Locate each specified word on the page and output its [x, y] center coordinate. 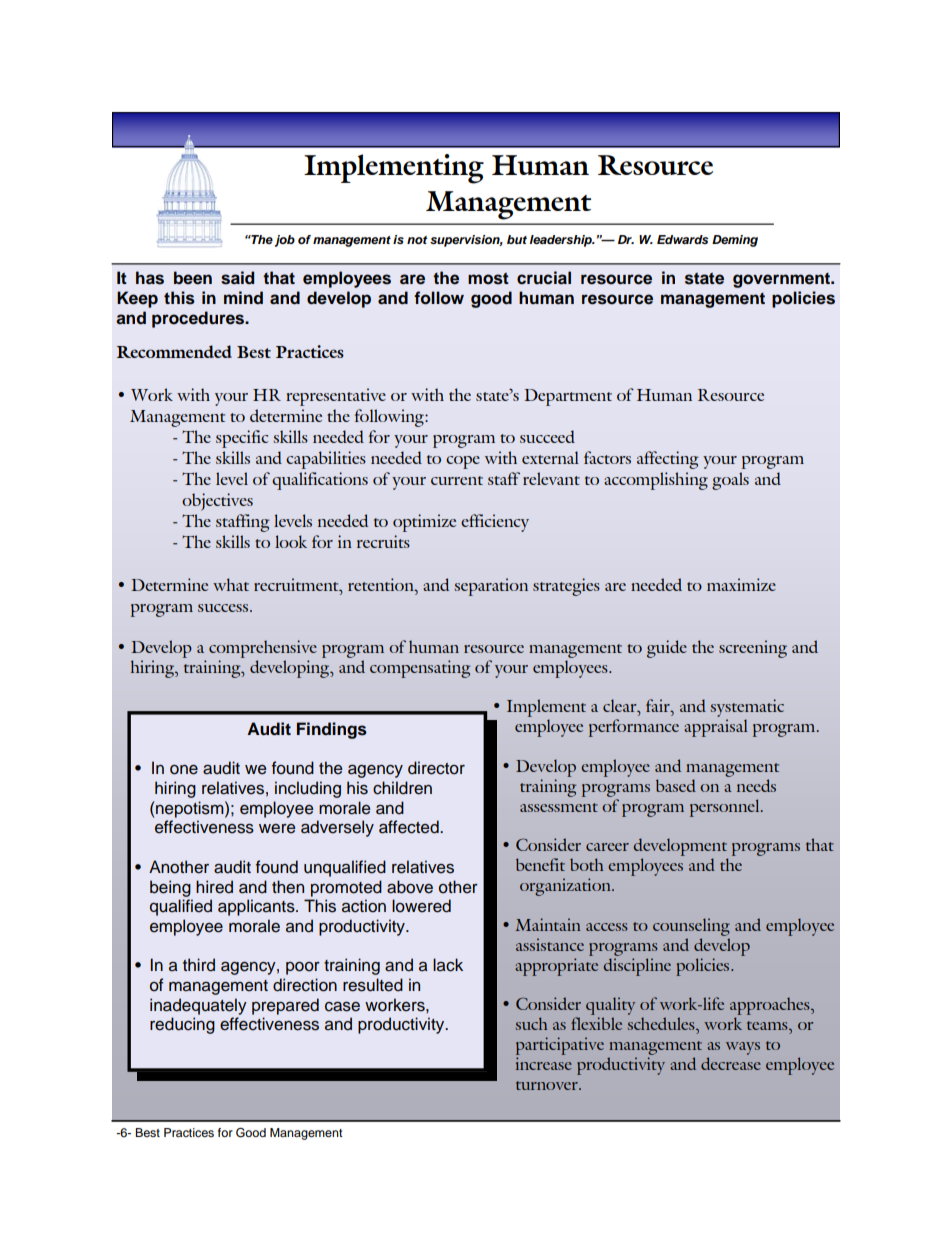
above [410, 887]
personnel [726, 808]
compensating [420, 669]
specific [242, 439]
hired [214, 887]
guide [667, 649]
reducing [182, 1025]
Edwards [683, 239]
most [488, 278]
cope [463, 462]
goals [730, 481]
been [193, 278]
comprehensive [263, 649]
